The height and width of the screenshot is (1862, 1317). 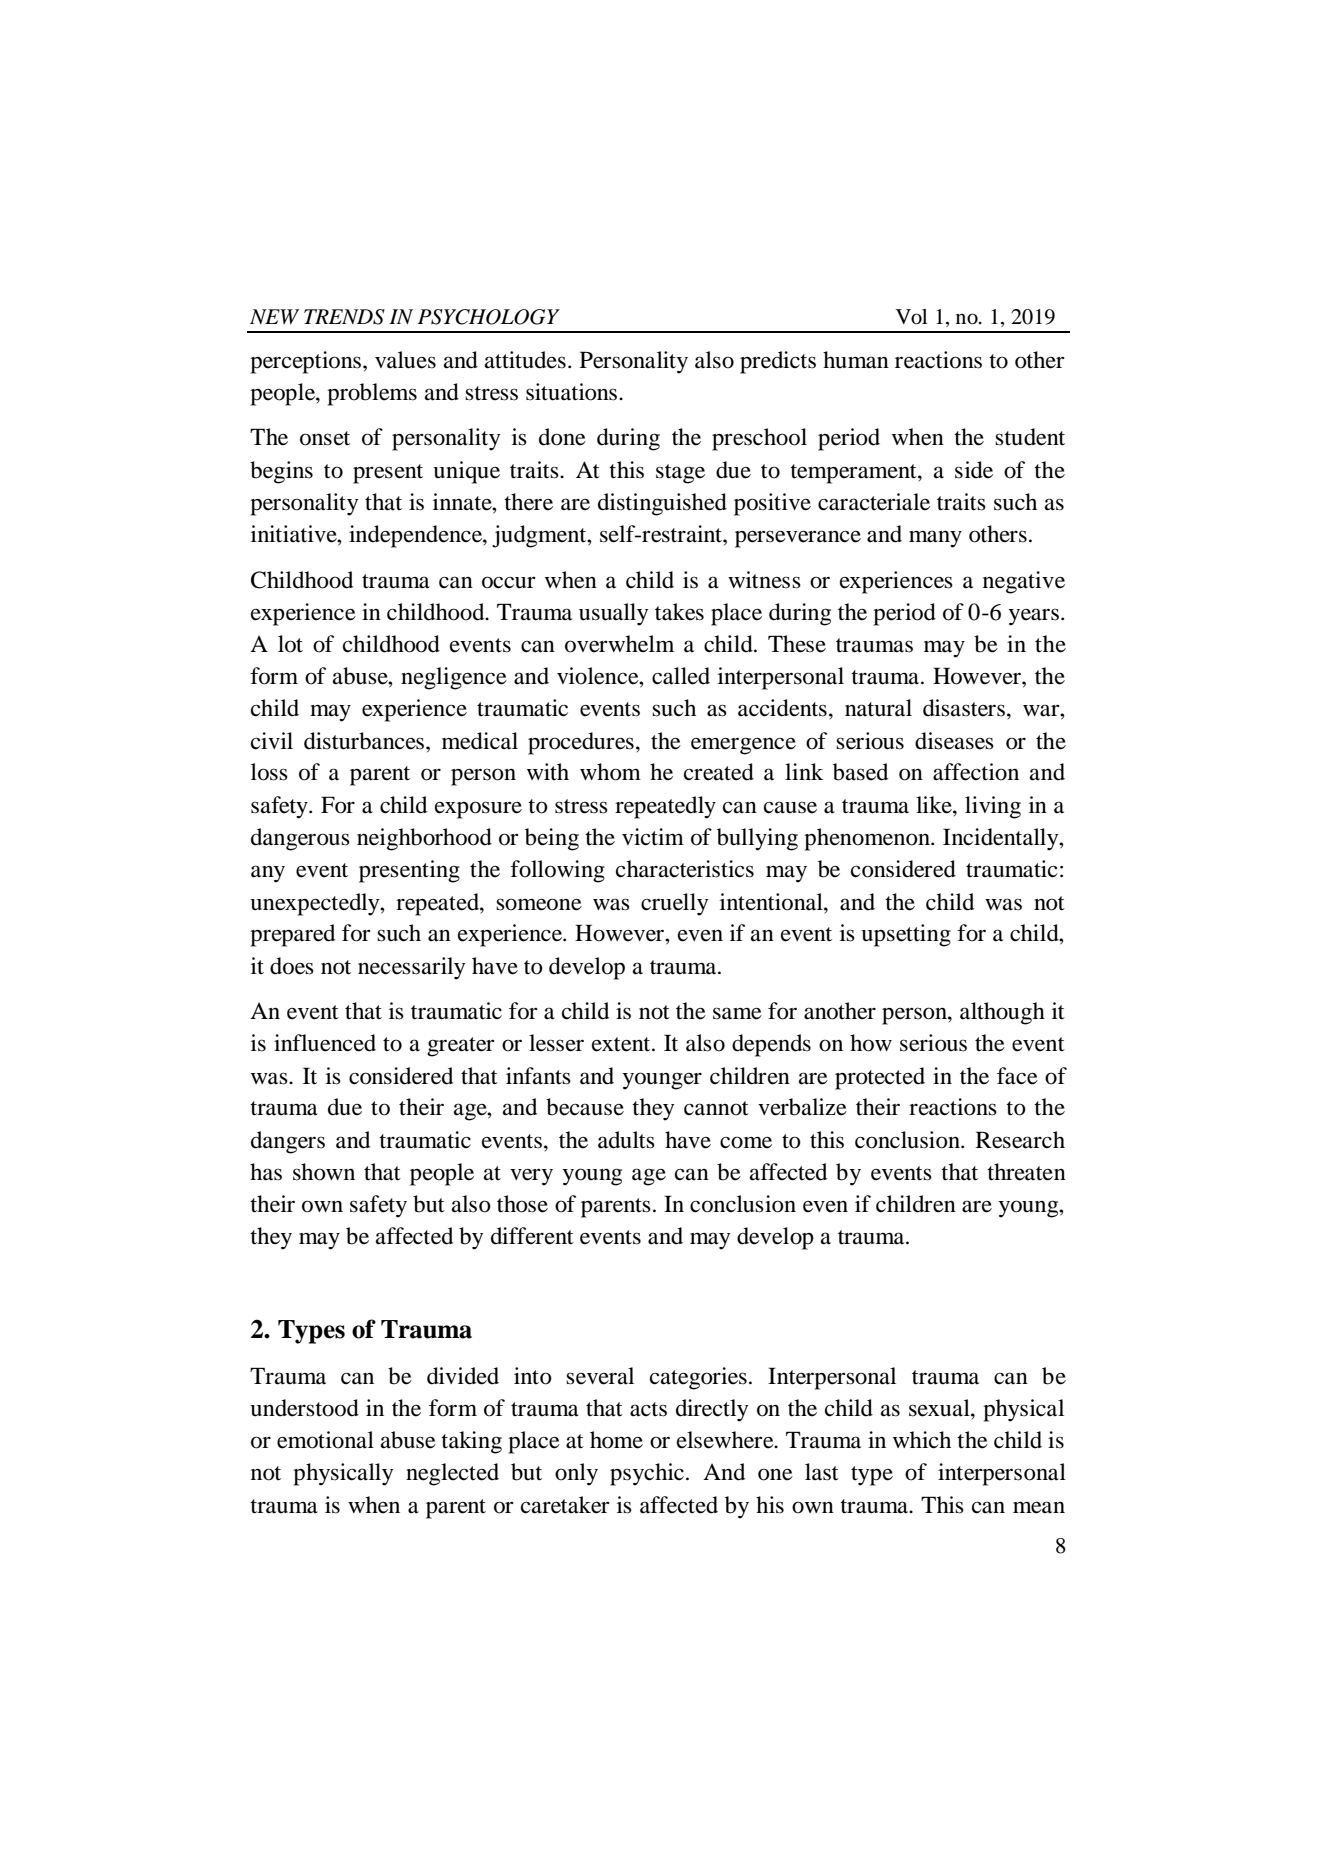 I want to click on called, so click(x=681, y=676).
